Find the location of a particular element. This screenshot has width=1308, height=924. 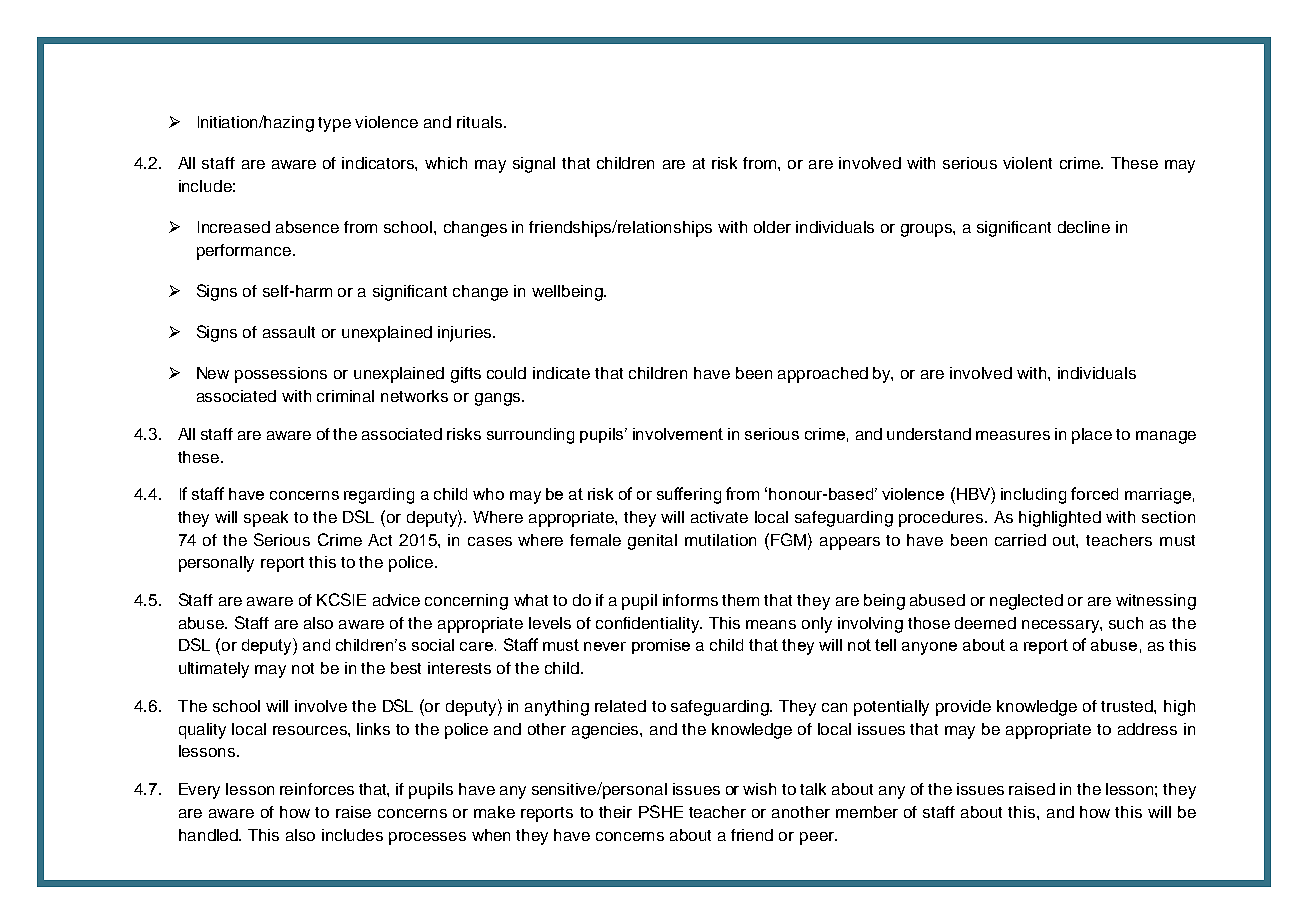

type is located at coordinates (334, 124).
